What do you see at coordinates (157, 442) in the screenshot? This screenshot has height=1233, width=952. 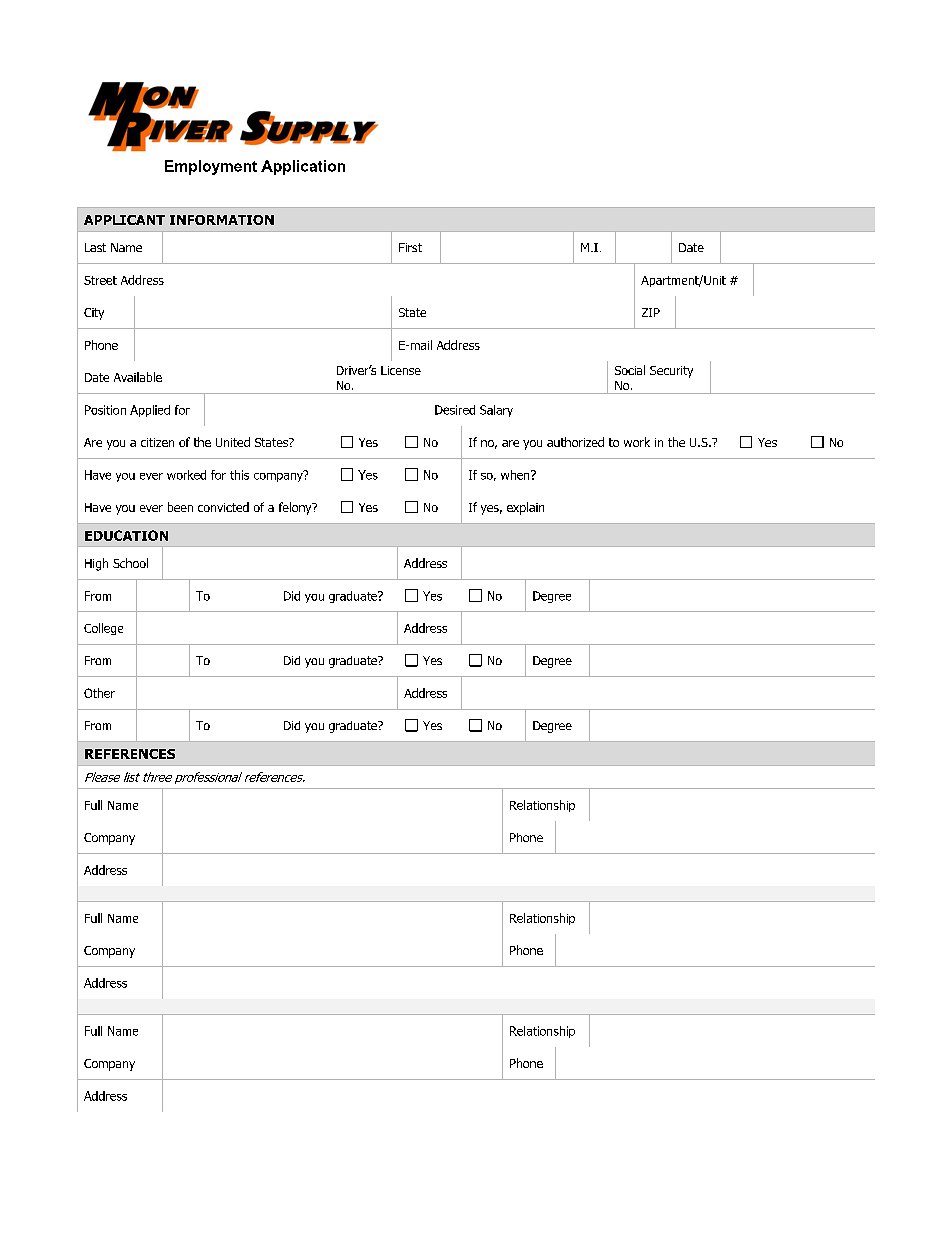 I see `citizen` at bounding box center [157, 442].
